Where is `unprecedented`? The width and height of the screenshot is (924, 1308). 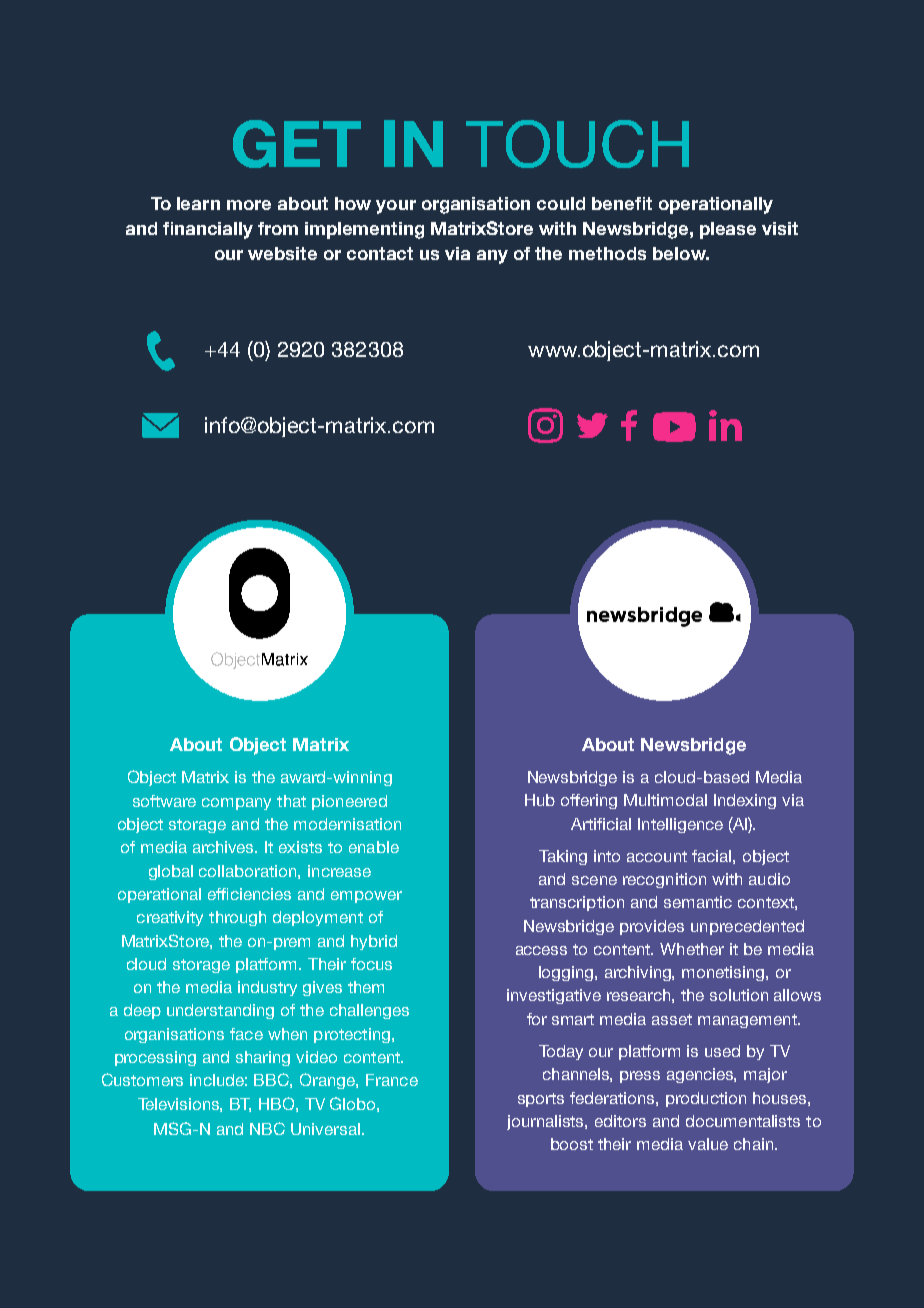 unprecedented is located at coordinates (747, 927).
